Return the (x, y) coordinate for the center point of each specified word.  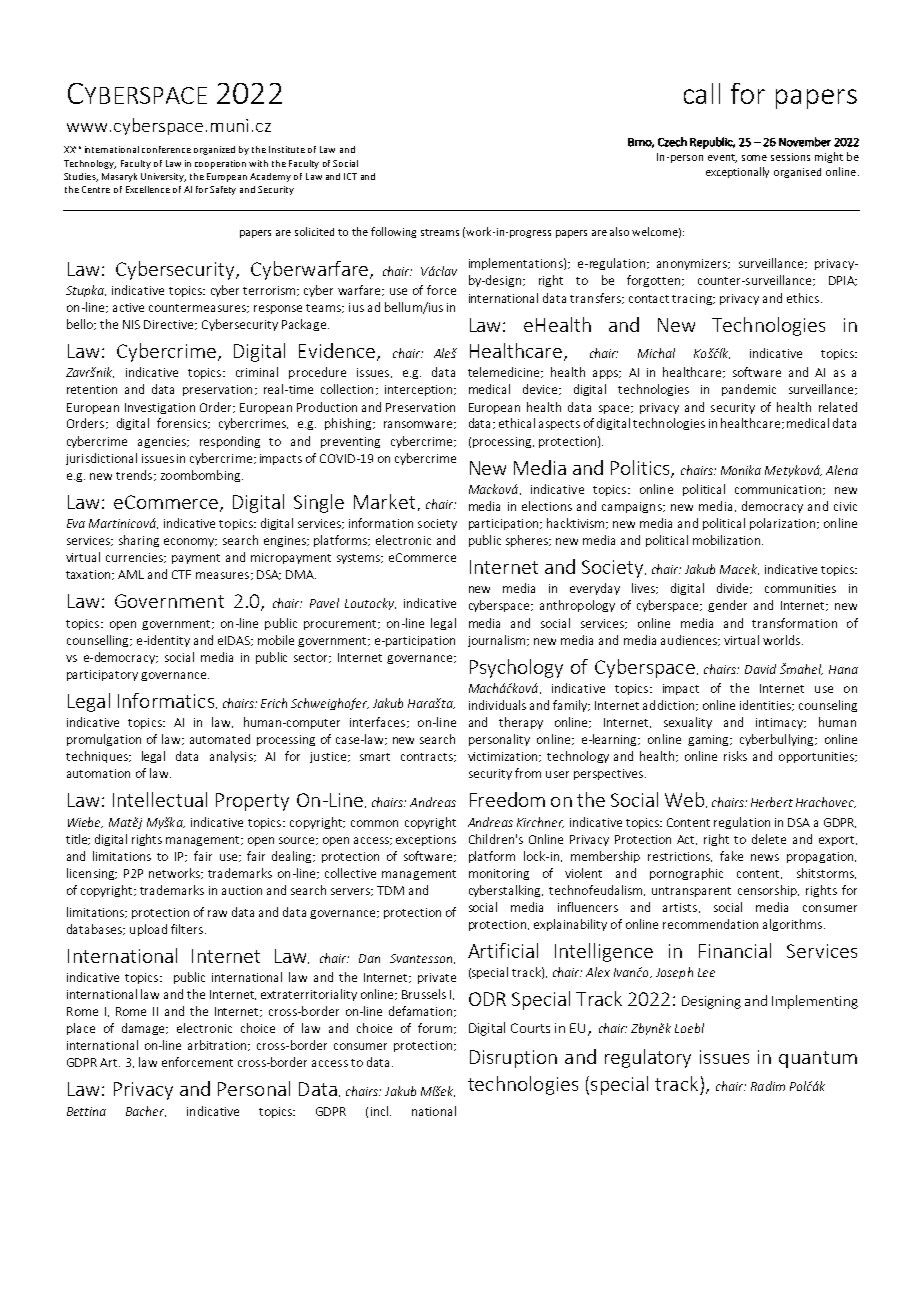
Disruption (513, 1059)
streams (440, 232)
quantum (818, 1059)
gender (727, 606)
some (754, 158)
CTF (181, 574)
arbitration (218, 1045)
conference (166, 149)
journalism (498, 641)
